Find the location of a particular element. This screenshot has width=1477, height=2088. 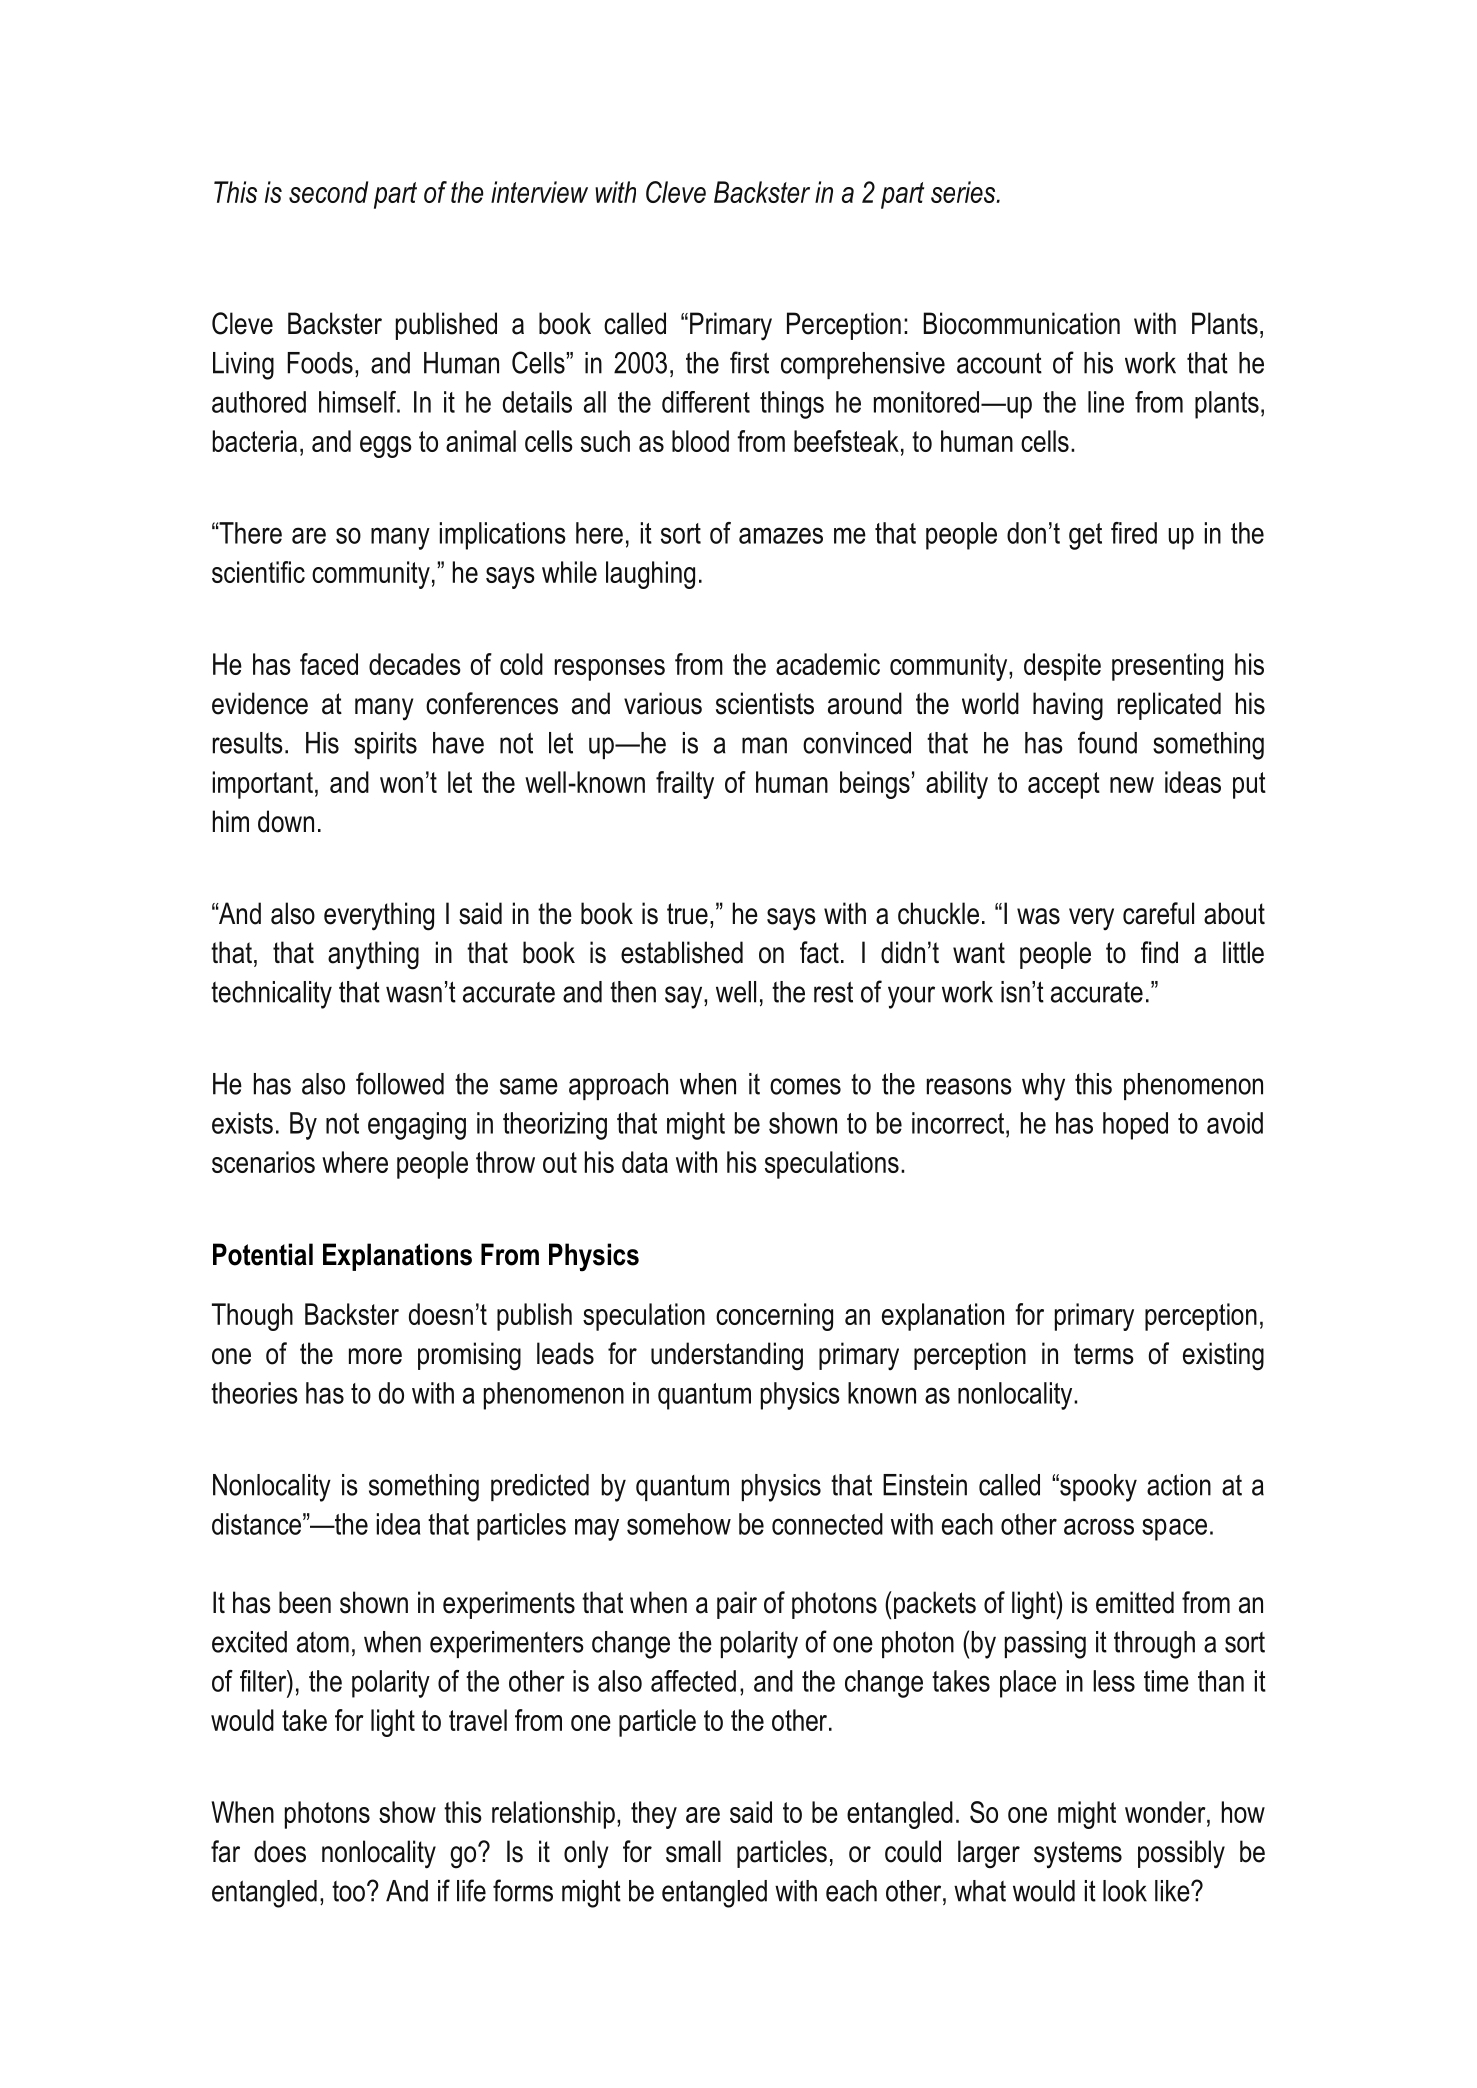

comes is located at coordinates (805, 1086).
